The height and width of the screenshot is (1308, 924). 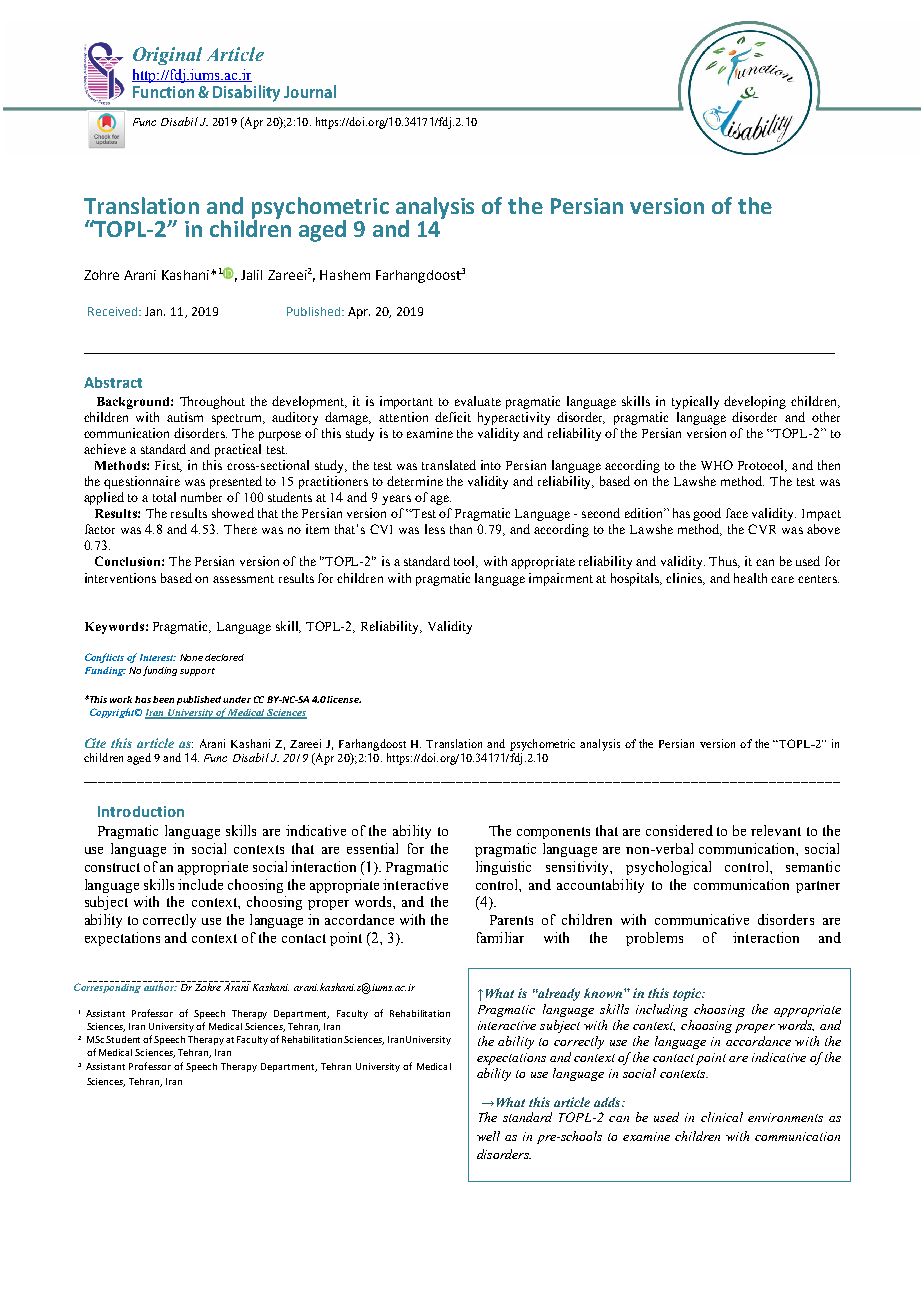 What do you see at coordinates (702, 919) in the screenshot?
I see `communicative` at bounding box center [702, 919].
